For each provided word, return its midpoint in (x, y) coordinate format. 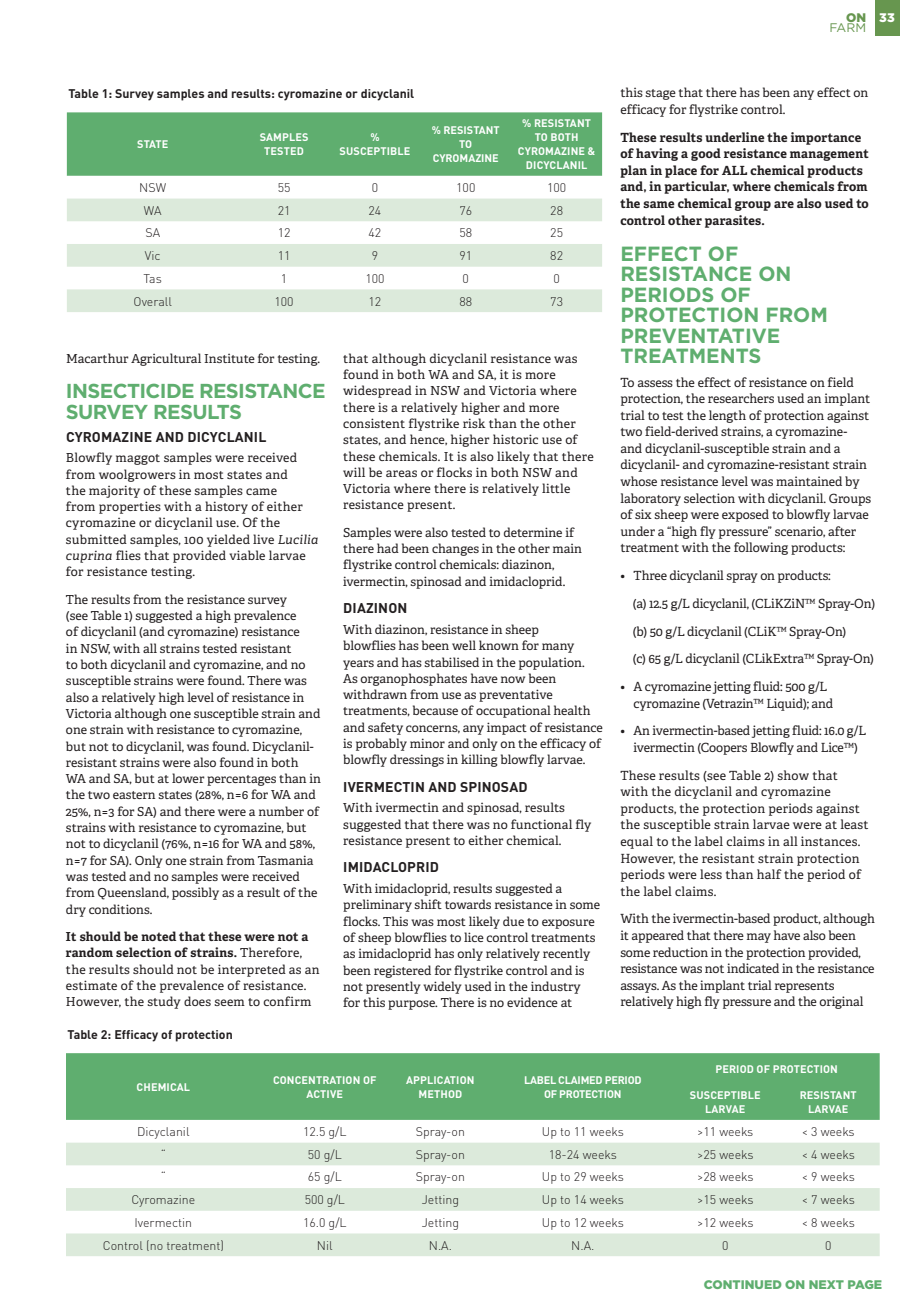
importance (826, 138)
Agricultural (166, 359)
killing (479, 760)
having (657, 154)
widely (442, 987)
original (841, 1002)
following (761, 548)
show (793, 775)
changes (455, 549)
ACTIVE (324, 1094)
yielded (228, 540)
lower (188, 778)
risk (474, 423)
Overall (153, 301)
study (163, 1002)
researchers (741, 398)
